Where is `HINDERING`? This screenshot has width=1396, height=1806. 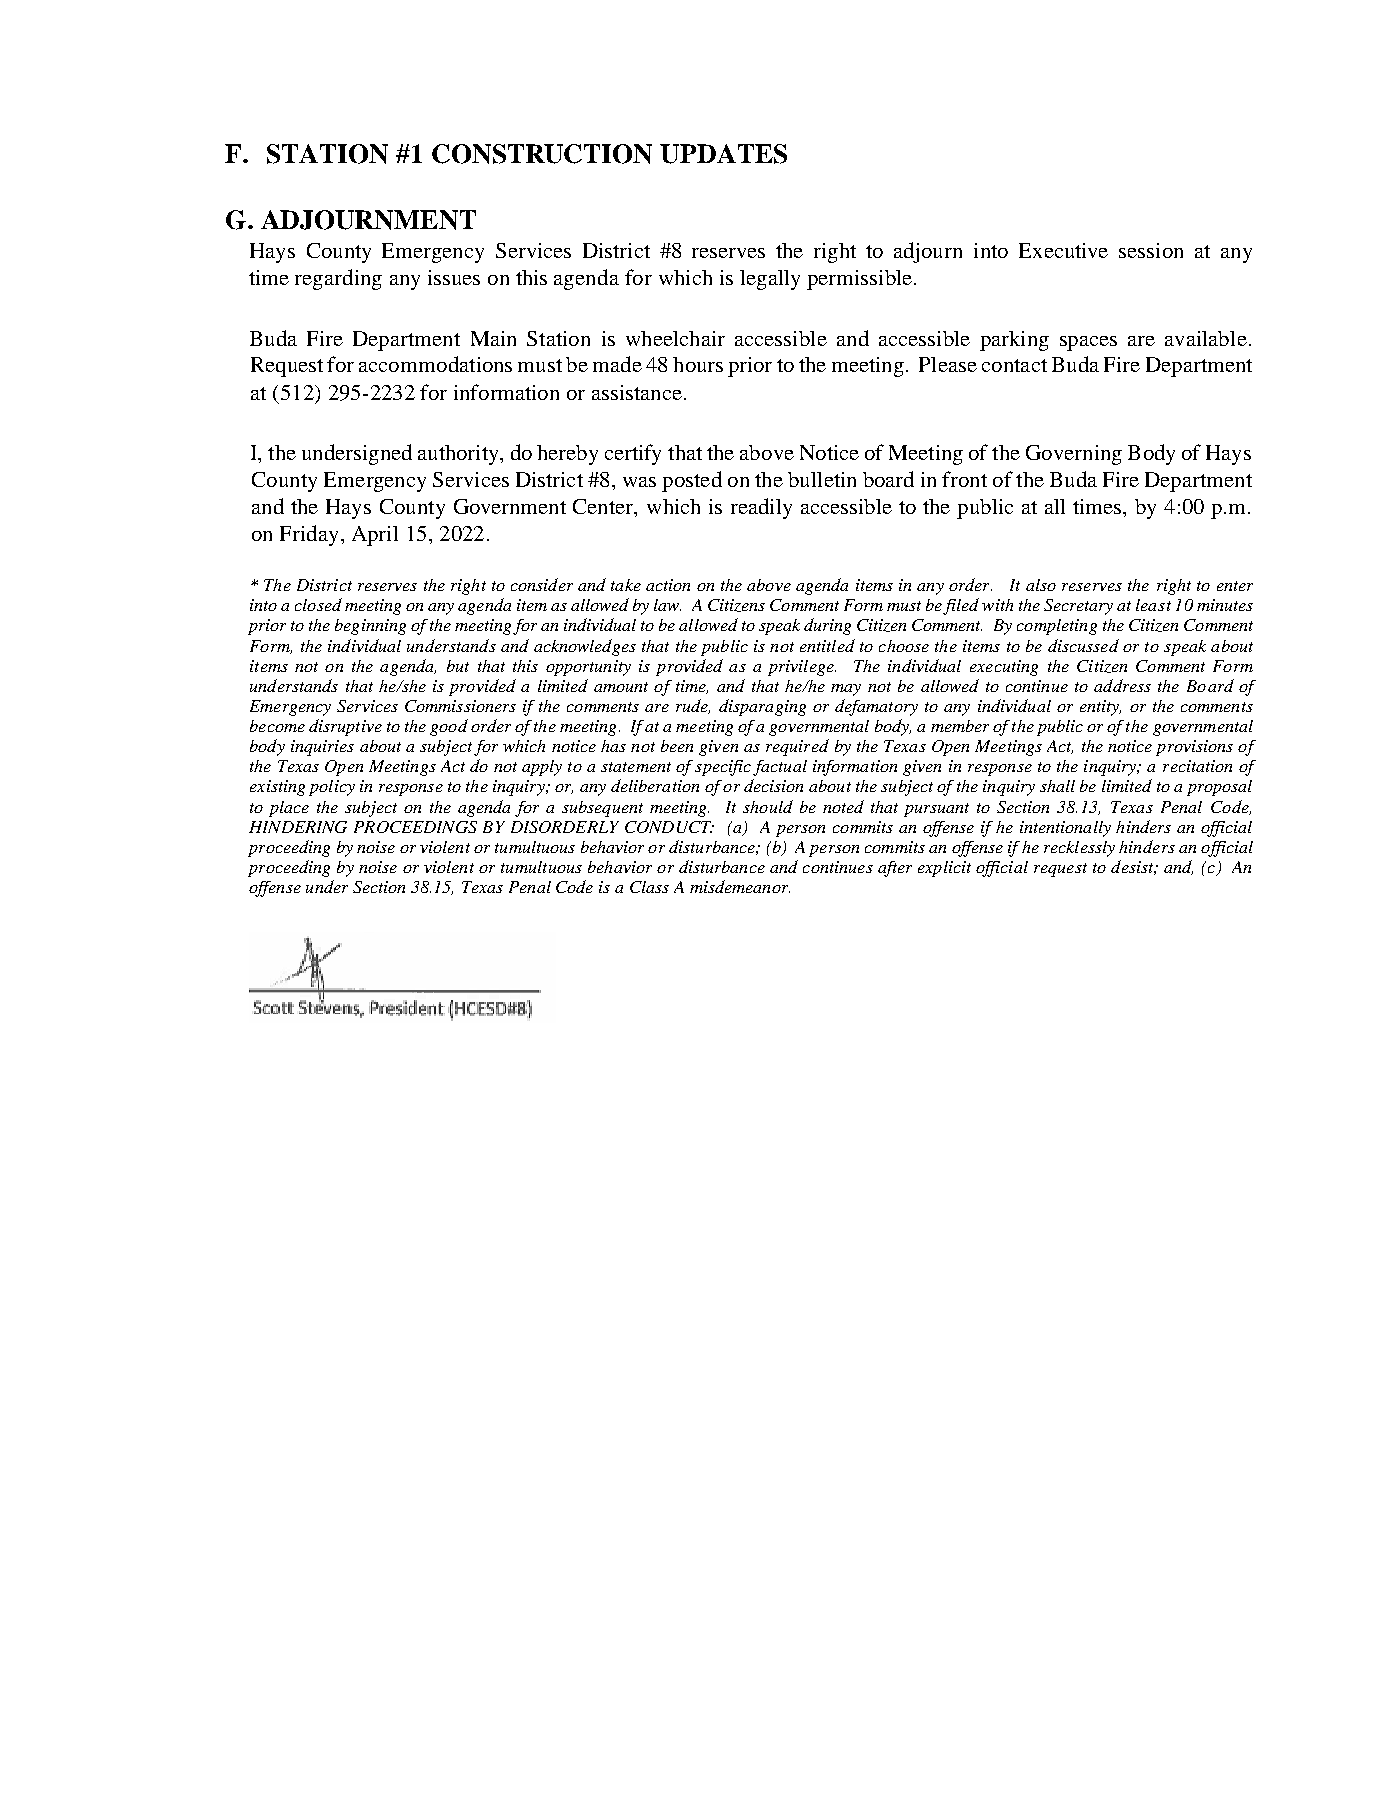
HINDERING is located at coordinates (298, 827).
